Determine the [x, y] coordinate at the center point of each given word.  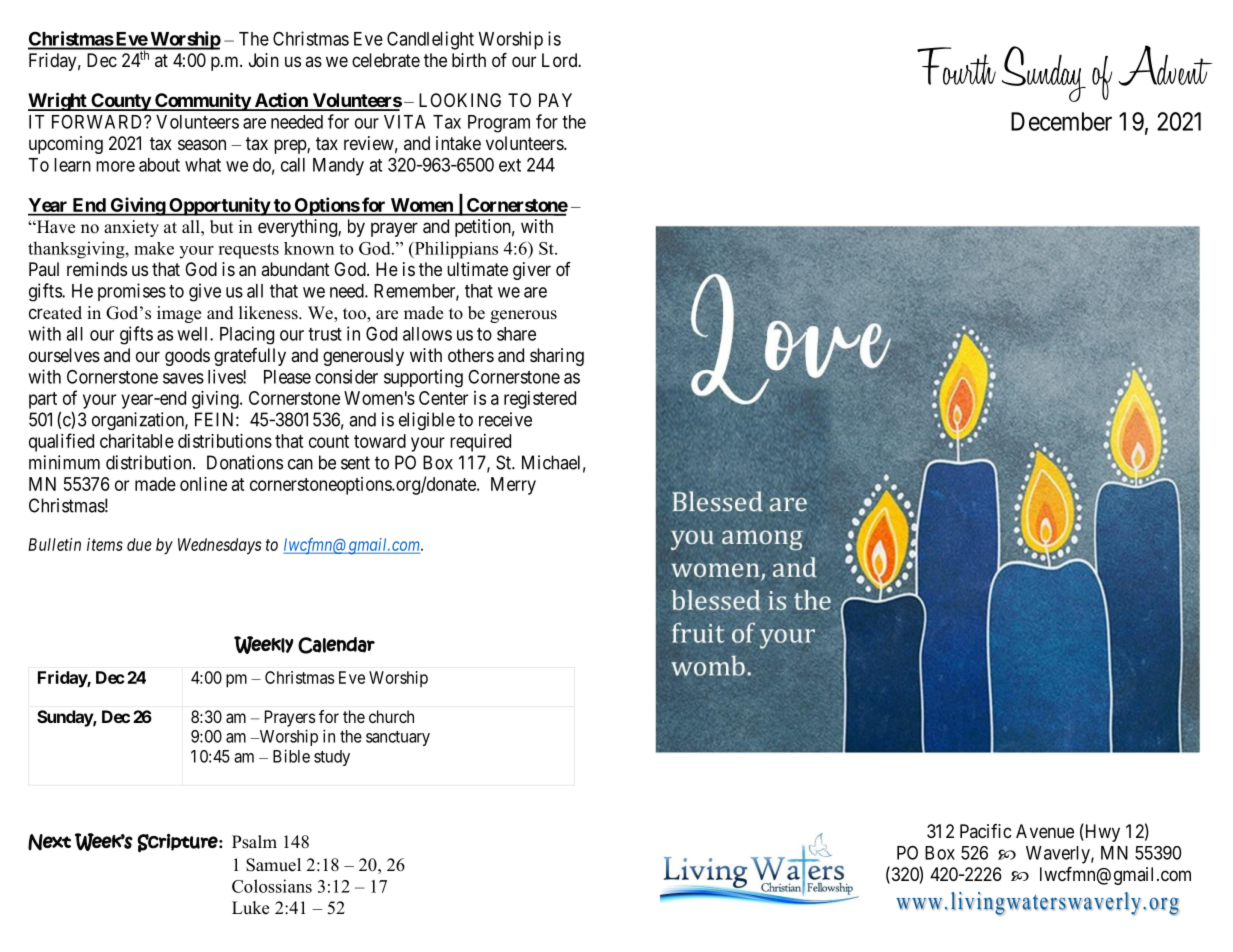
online [203, 484]
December [1061, 121]
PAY [555, 100]
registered [540, 400]
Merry [513, 486]
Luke [250, 908]
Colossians [272, 886]
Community [202, 101]
